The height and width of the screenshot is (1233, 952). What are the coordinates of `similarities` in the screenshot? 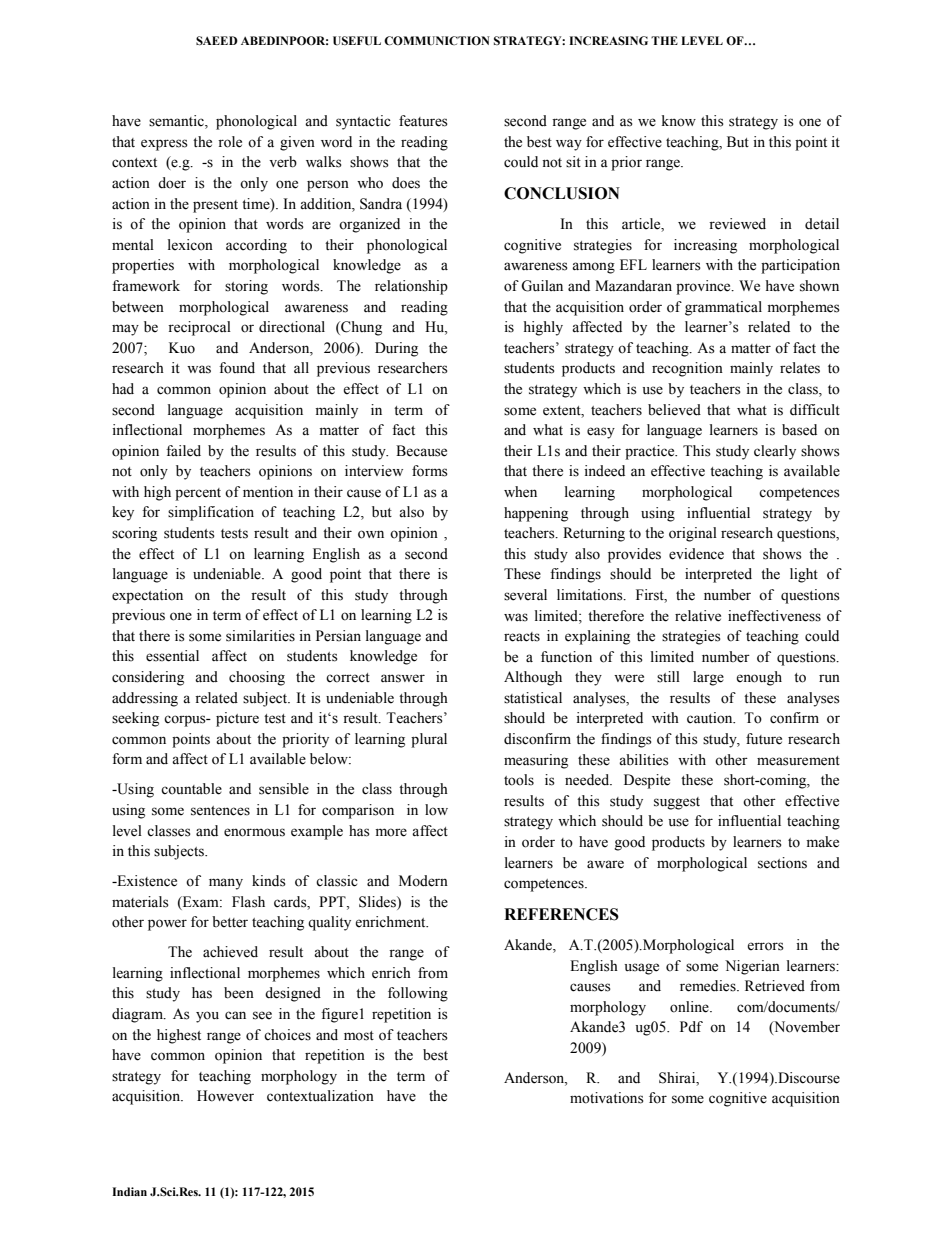 It's located at (260, 636).
